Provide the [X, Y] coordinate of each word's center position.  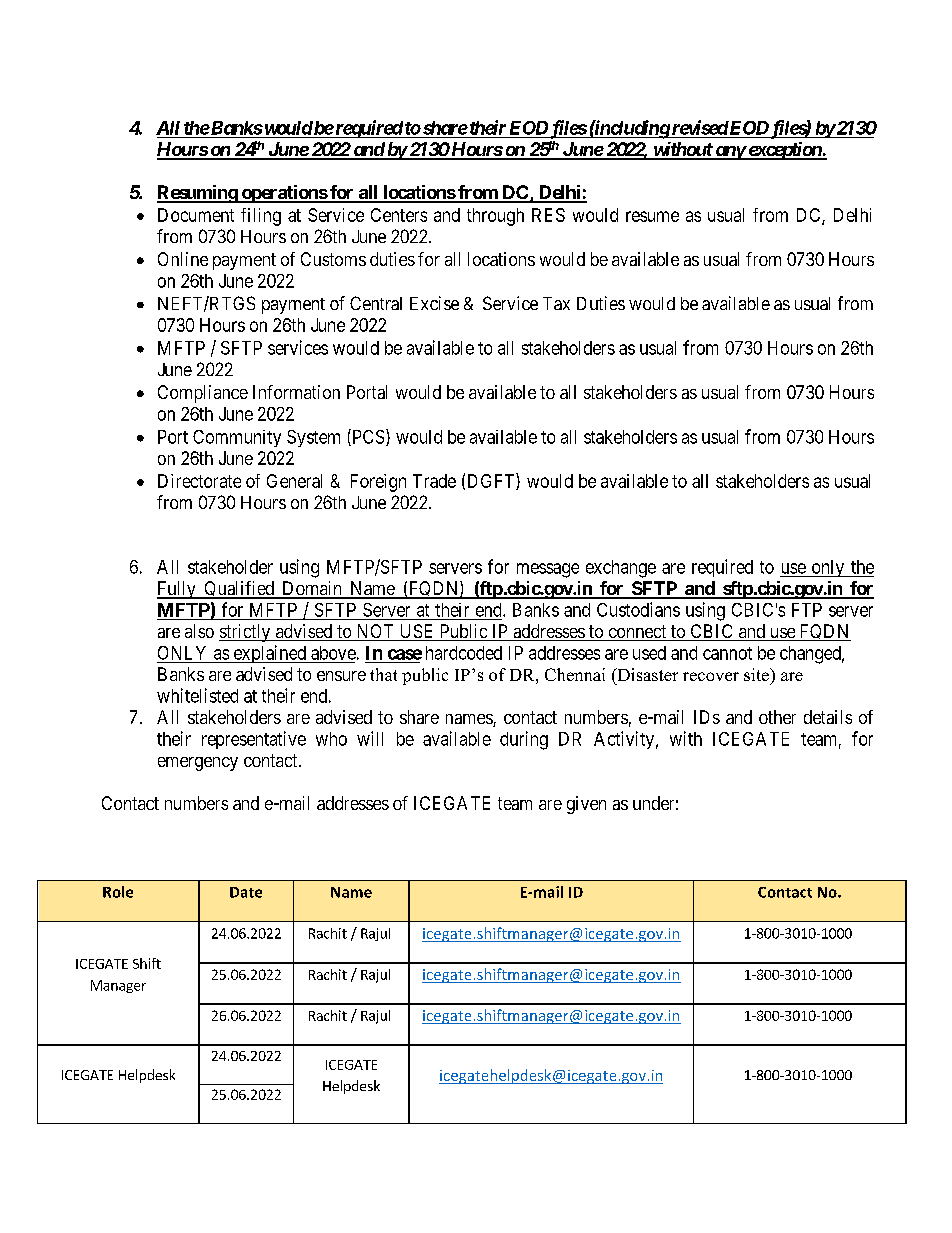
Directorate [199, 481]
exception [784, 151]
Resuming [198, 194]
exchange [621, 569]
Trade [434, 481]
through [495, 217]
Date [246, 892]
